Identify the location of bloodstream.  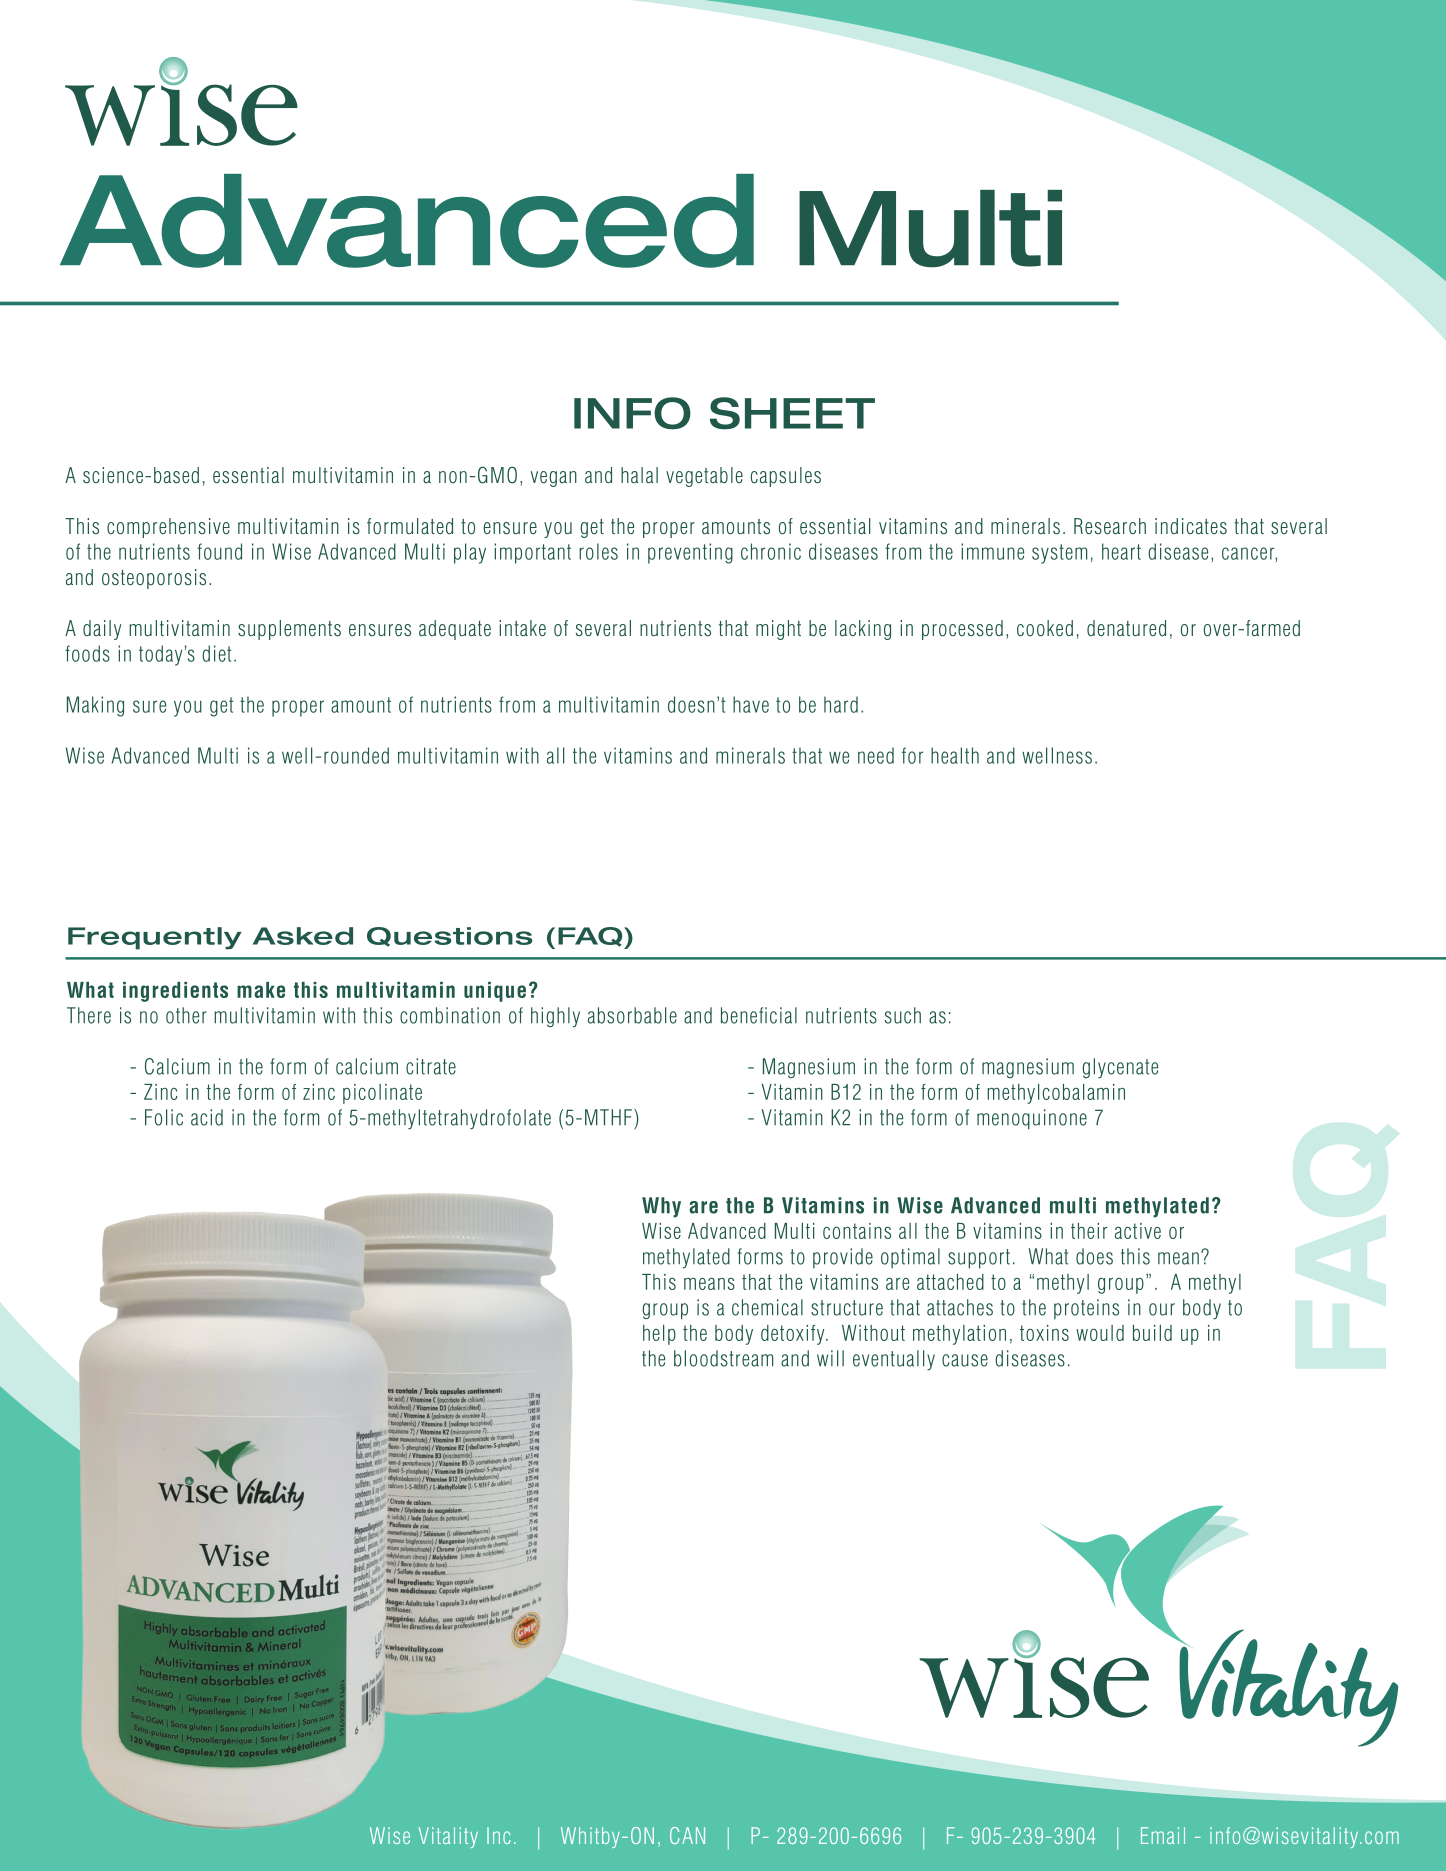
(723, 1358).
